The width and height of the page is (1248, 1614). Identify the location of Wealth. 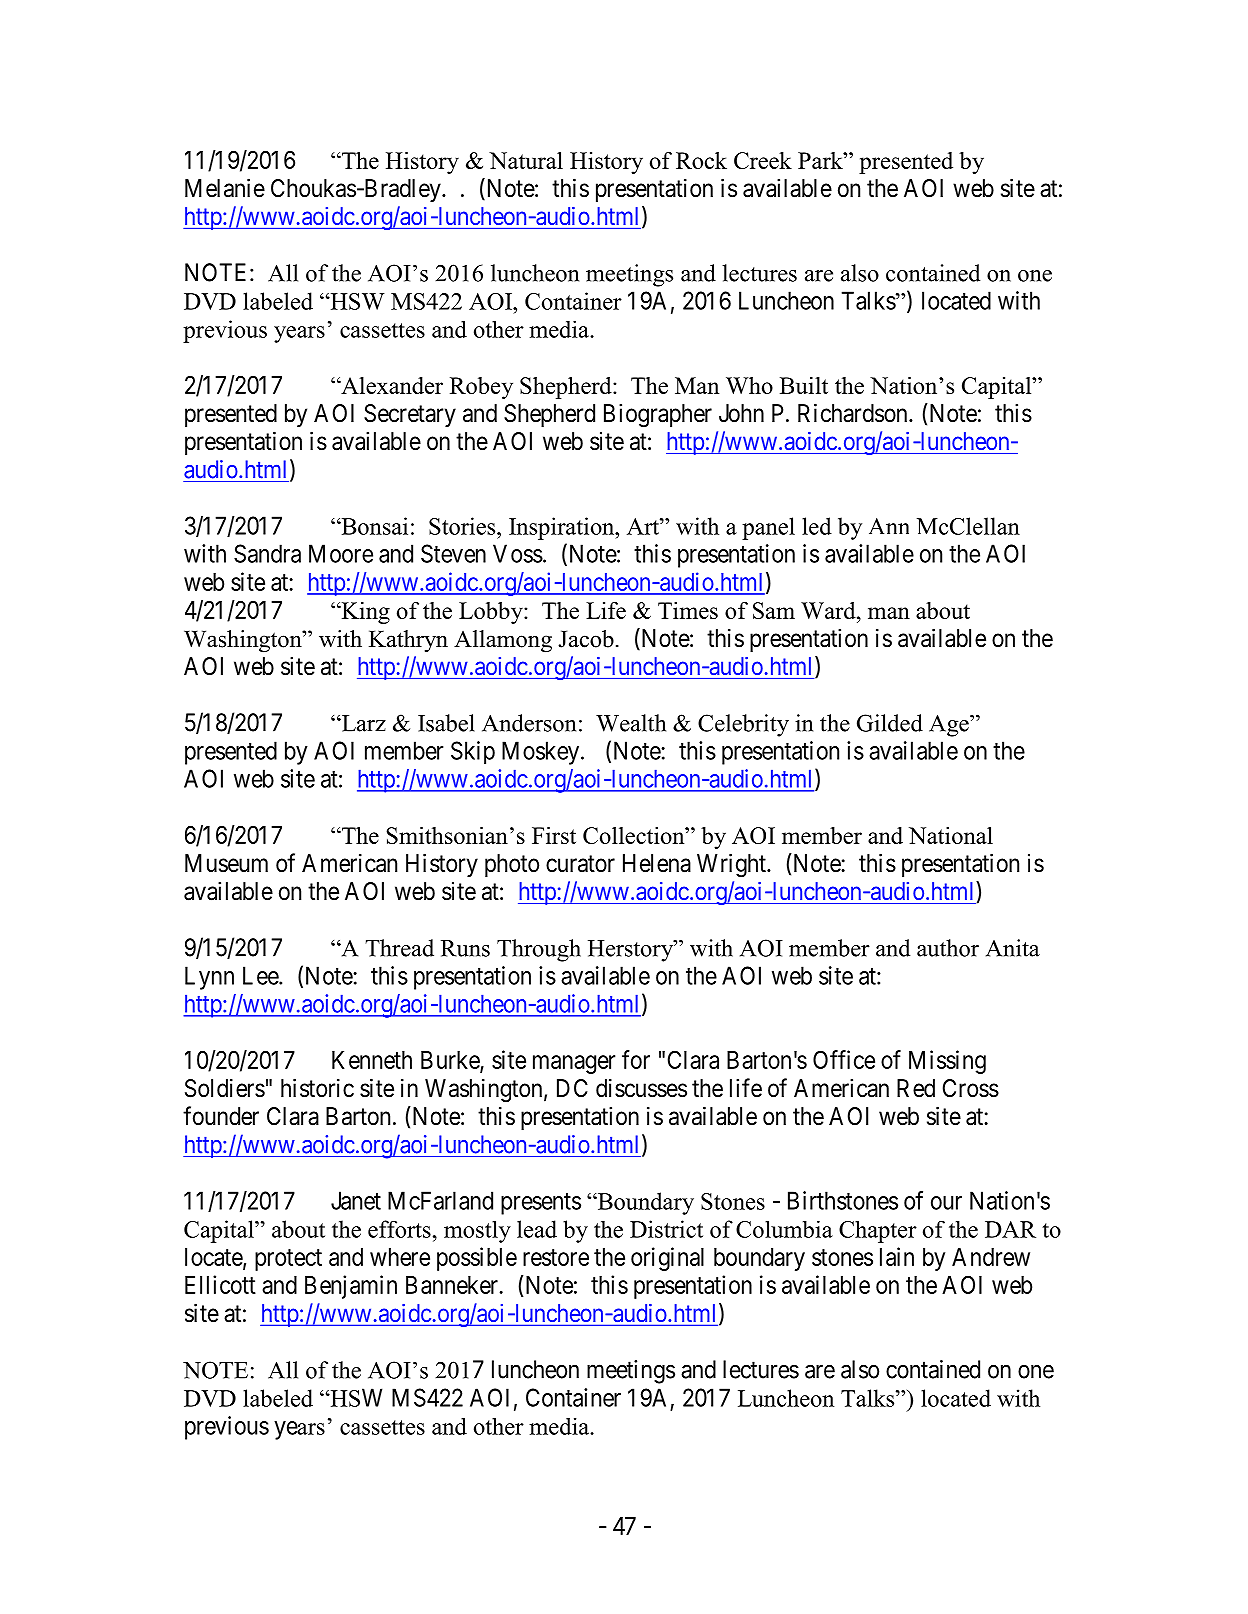
(631, 723).
